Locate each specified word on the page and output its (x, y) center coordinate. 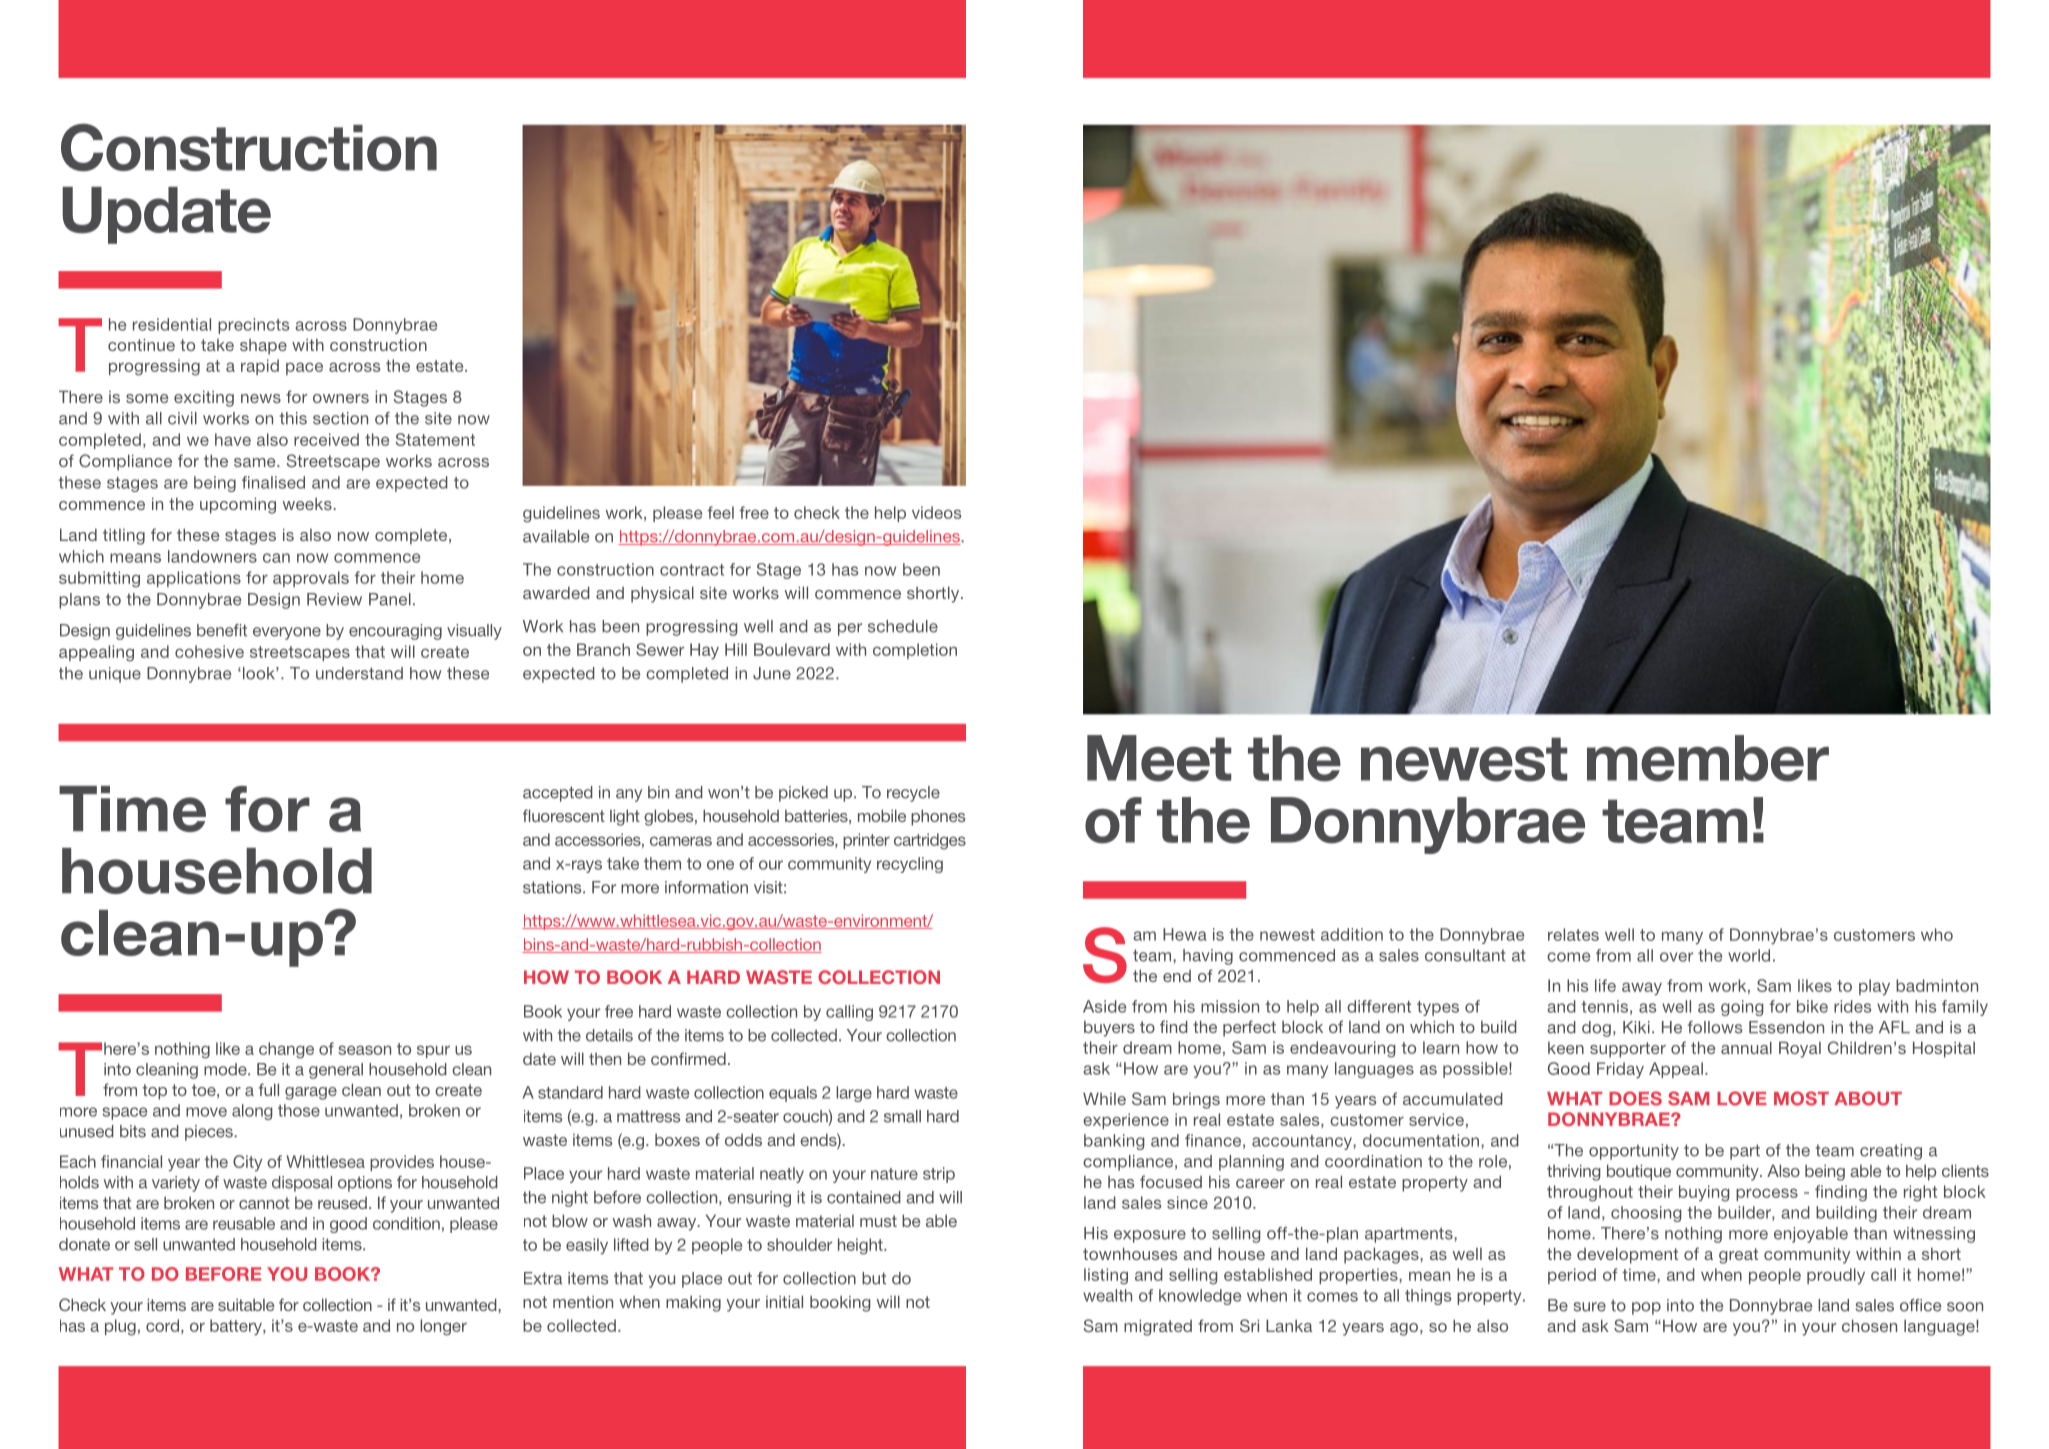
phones (938, 817)
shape (263, 347)
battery (237, 1327)
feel (720, 512)
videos (936, 512)
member (1708, 758)
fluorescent (564, 815)
